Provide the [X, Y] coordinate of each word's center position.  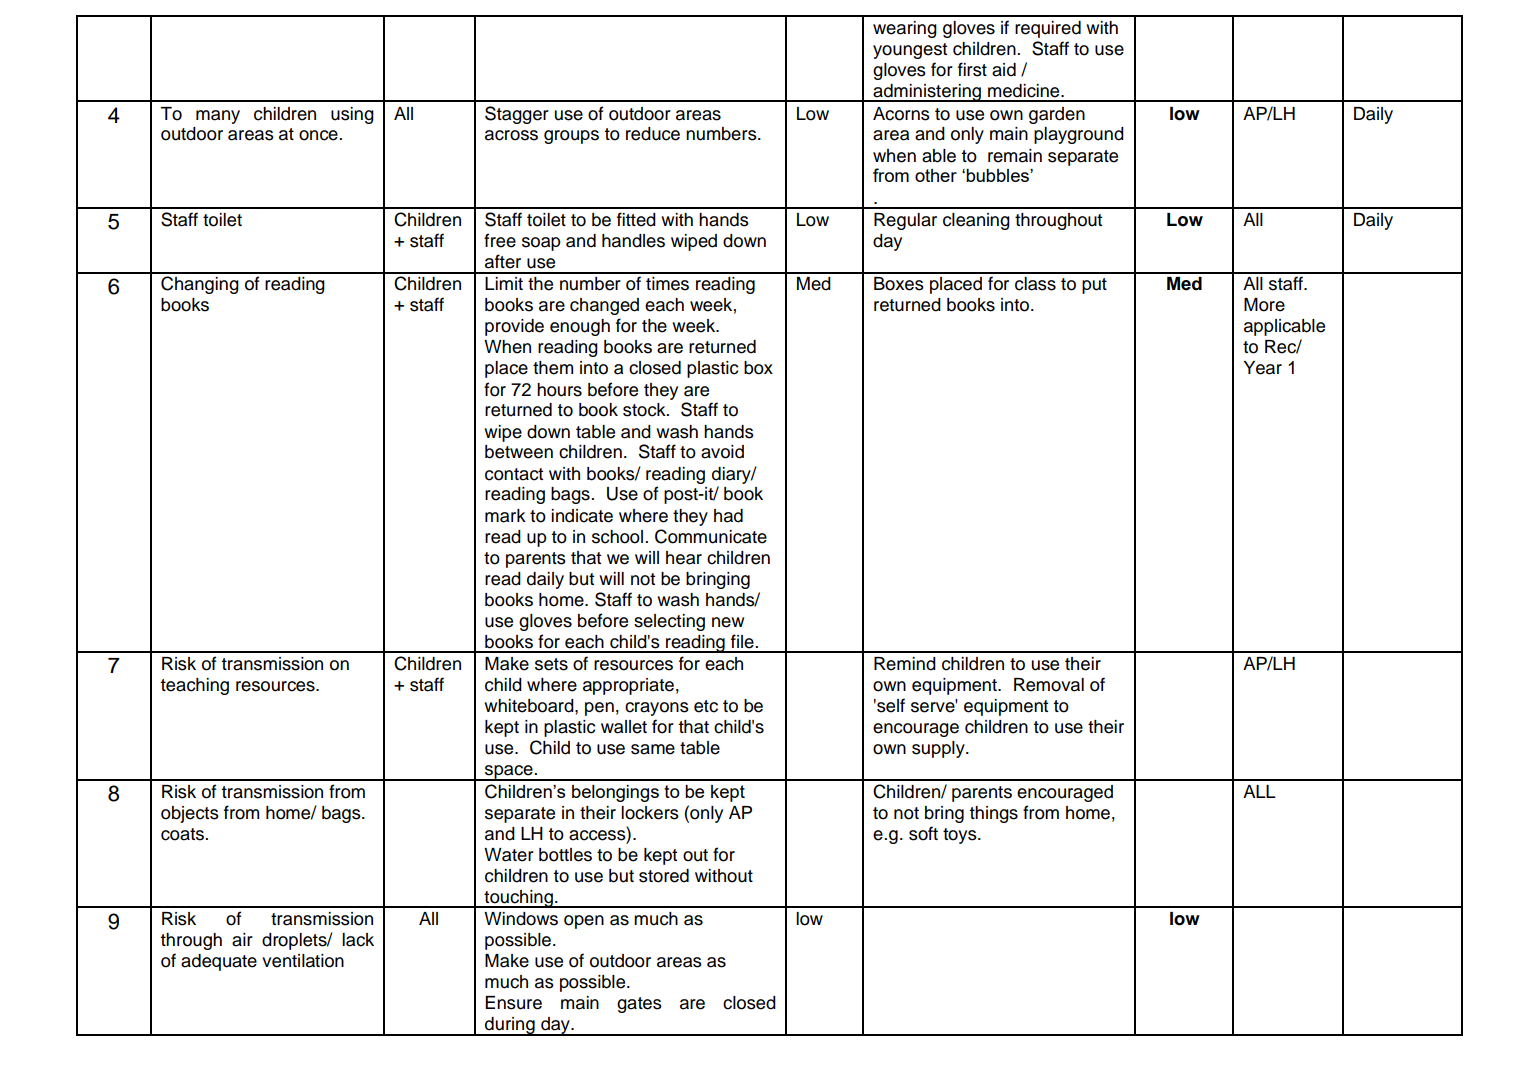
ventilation [303, 961]
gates [639, 1005]
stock [645, 410]
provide [514, 327]
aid [1004, 70]
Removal [1049, 685]
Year [1263, 368]
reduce [653, 134]
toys [961, 836]
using [352, 115]
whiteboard [530, 706]
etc [706, 706]
